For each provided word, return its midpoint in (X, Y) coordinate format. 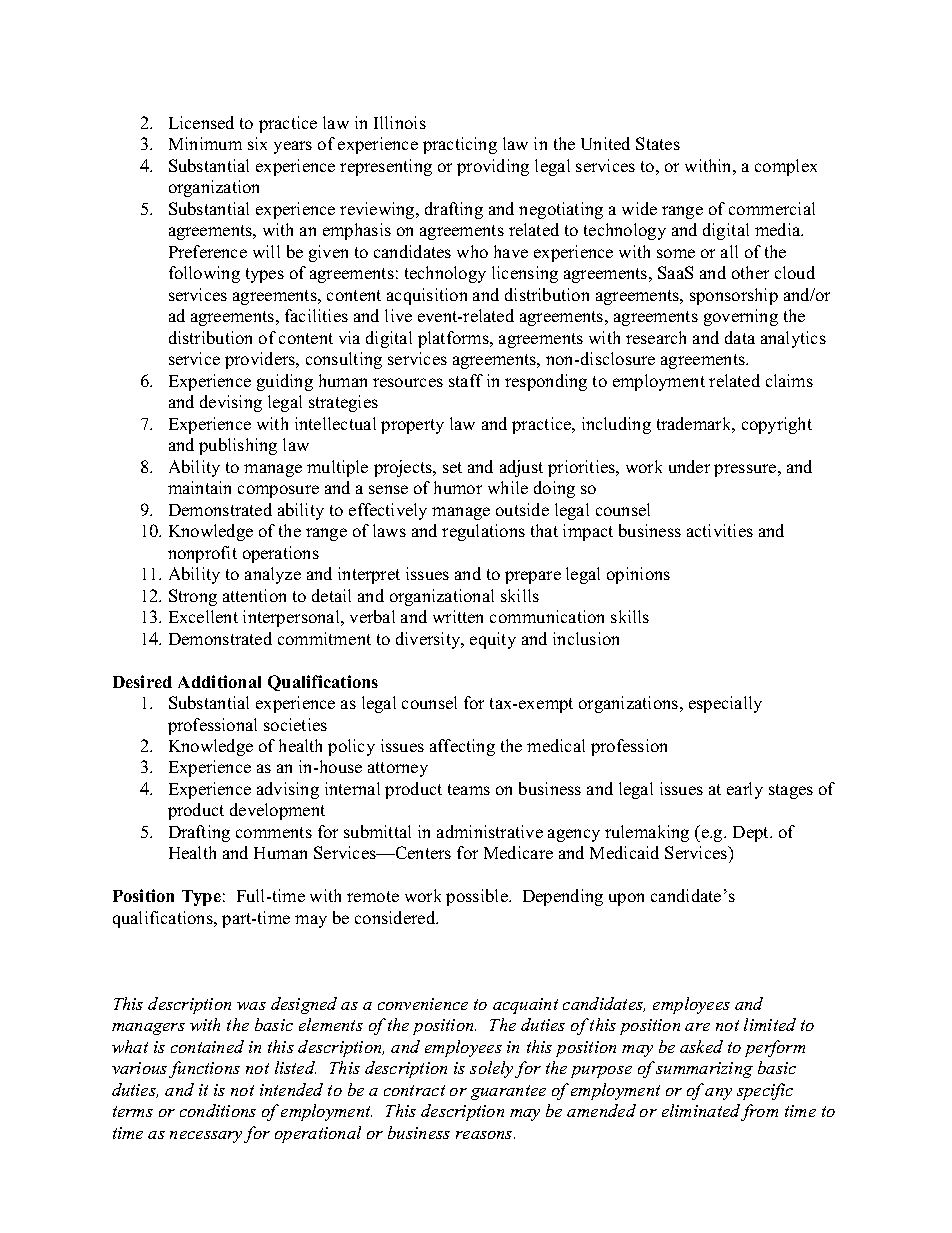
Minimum (205, 143)
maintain (199, 487)
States (658, 143)
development (277, 811)
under (689, 466)
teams (469, 789)
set (452, 467)
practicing (460, 145)
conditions (218, 1110)
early (745, 790)
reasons (485, 1135)
